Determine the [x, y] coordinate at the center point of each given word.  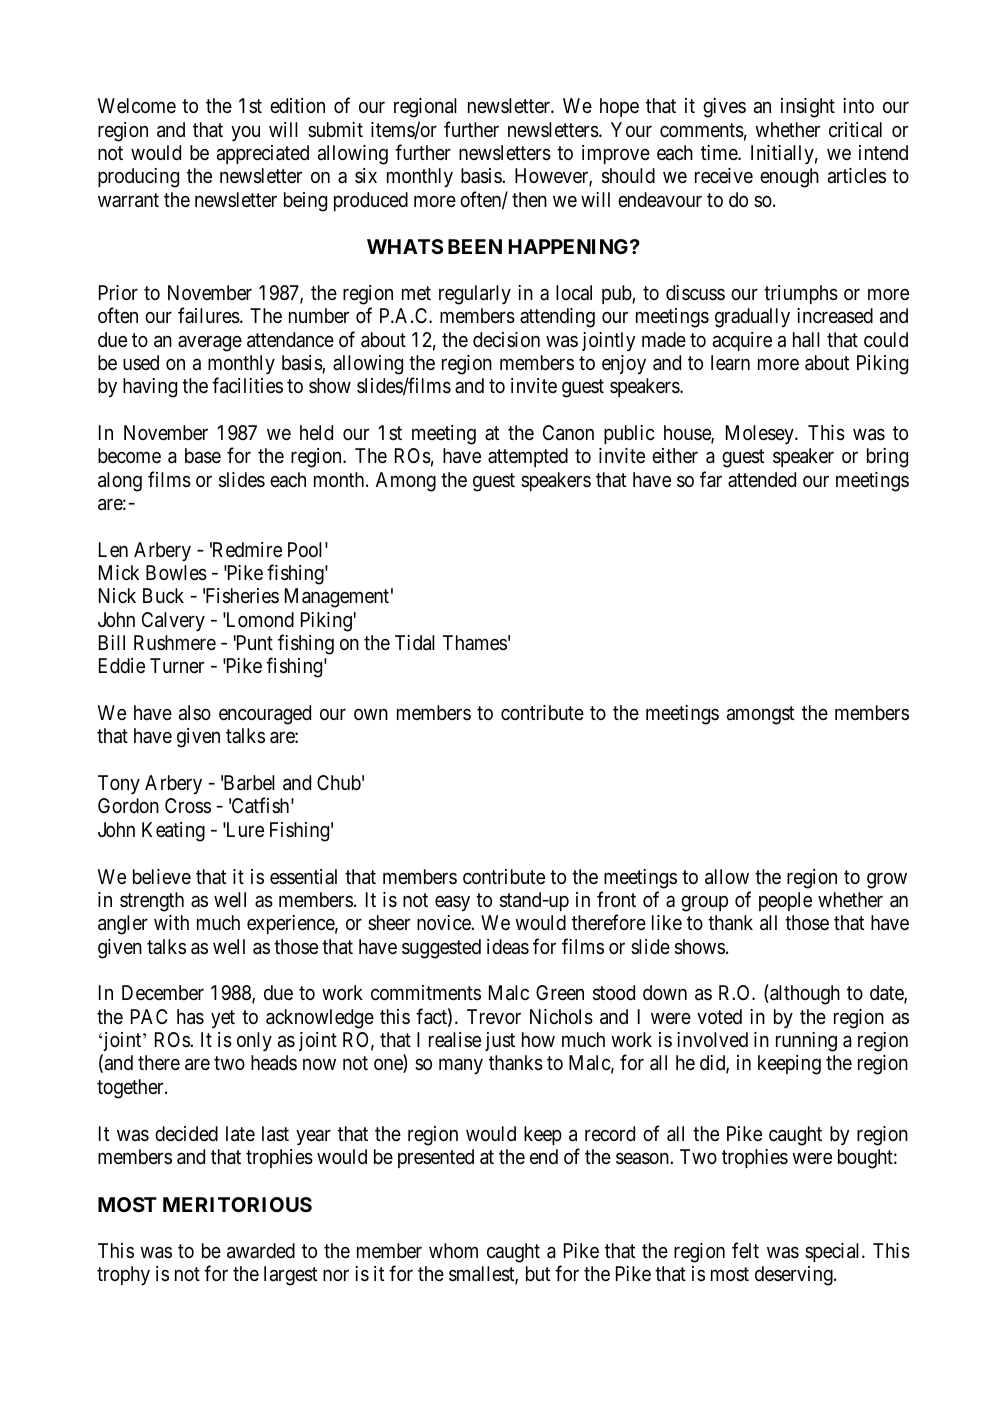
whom [453, 1250]
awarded [261, 1251]
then [529, 199]
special [834, 1252]
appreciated [263, 154]
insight [808, 108]
